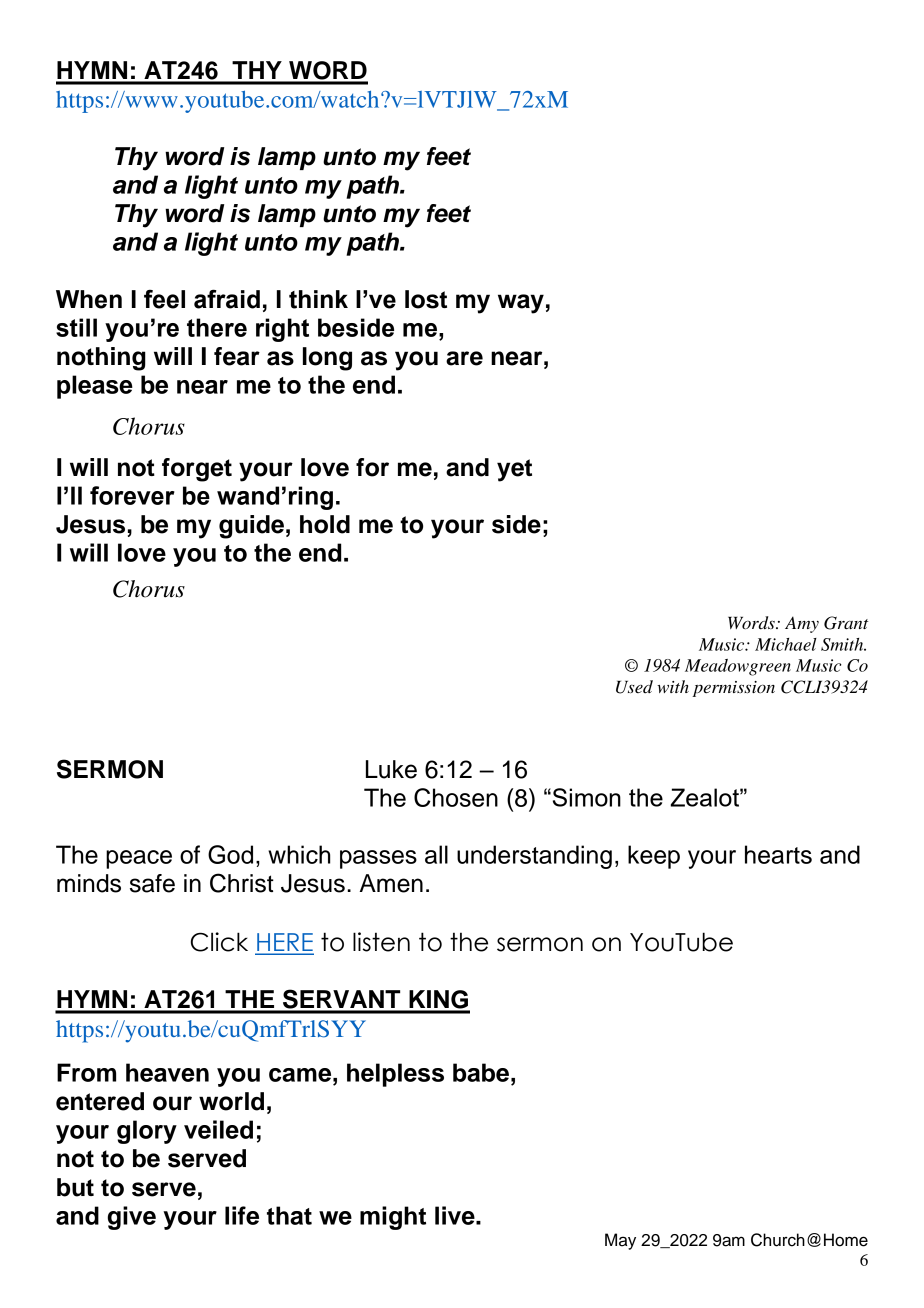  Describe the element at coordinates (620, 1241) in the screenshot. I see `May` at that location.
